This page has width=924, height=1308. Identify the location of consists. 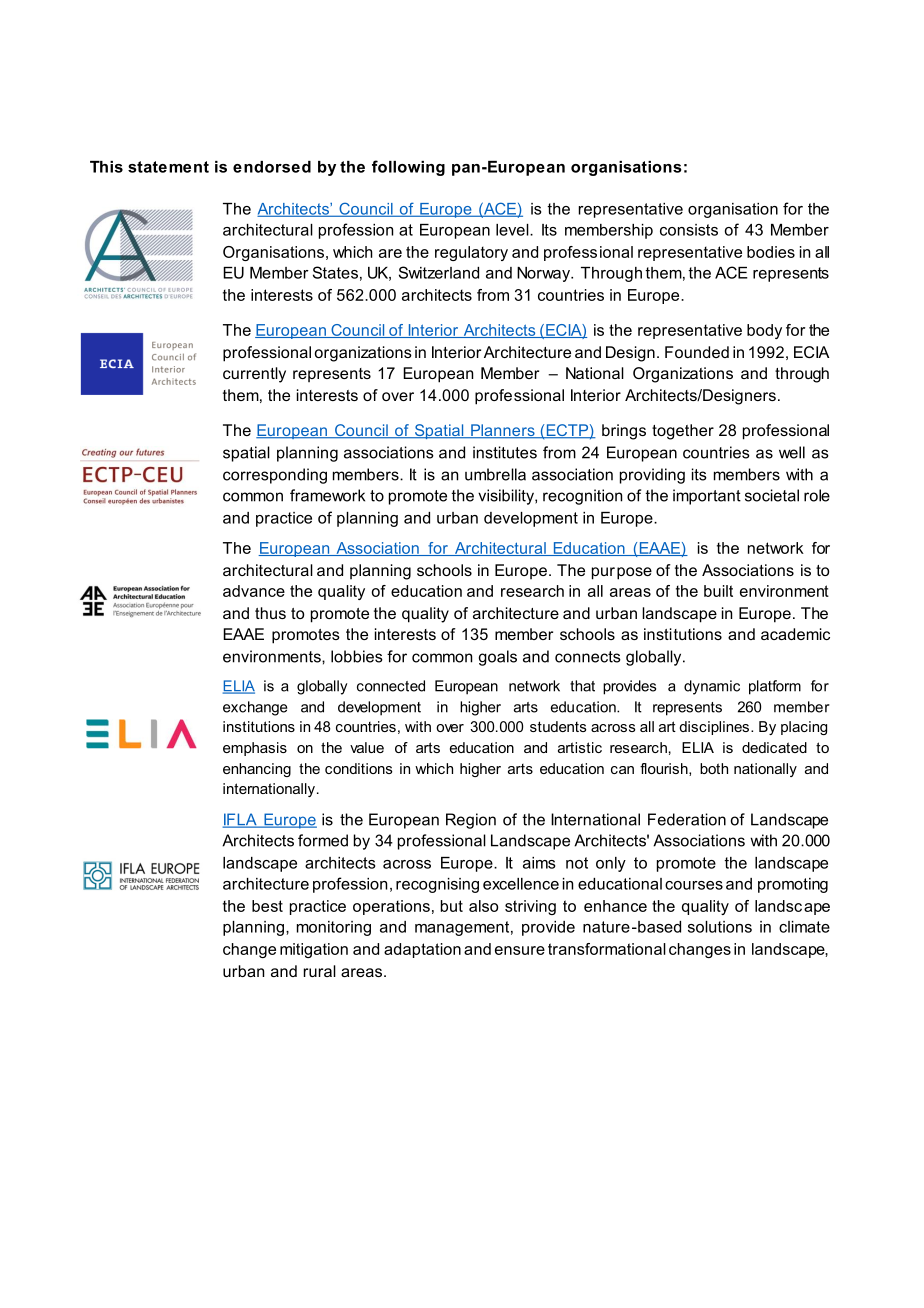
(689, 230).
